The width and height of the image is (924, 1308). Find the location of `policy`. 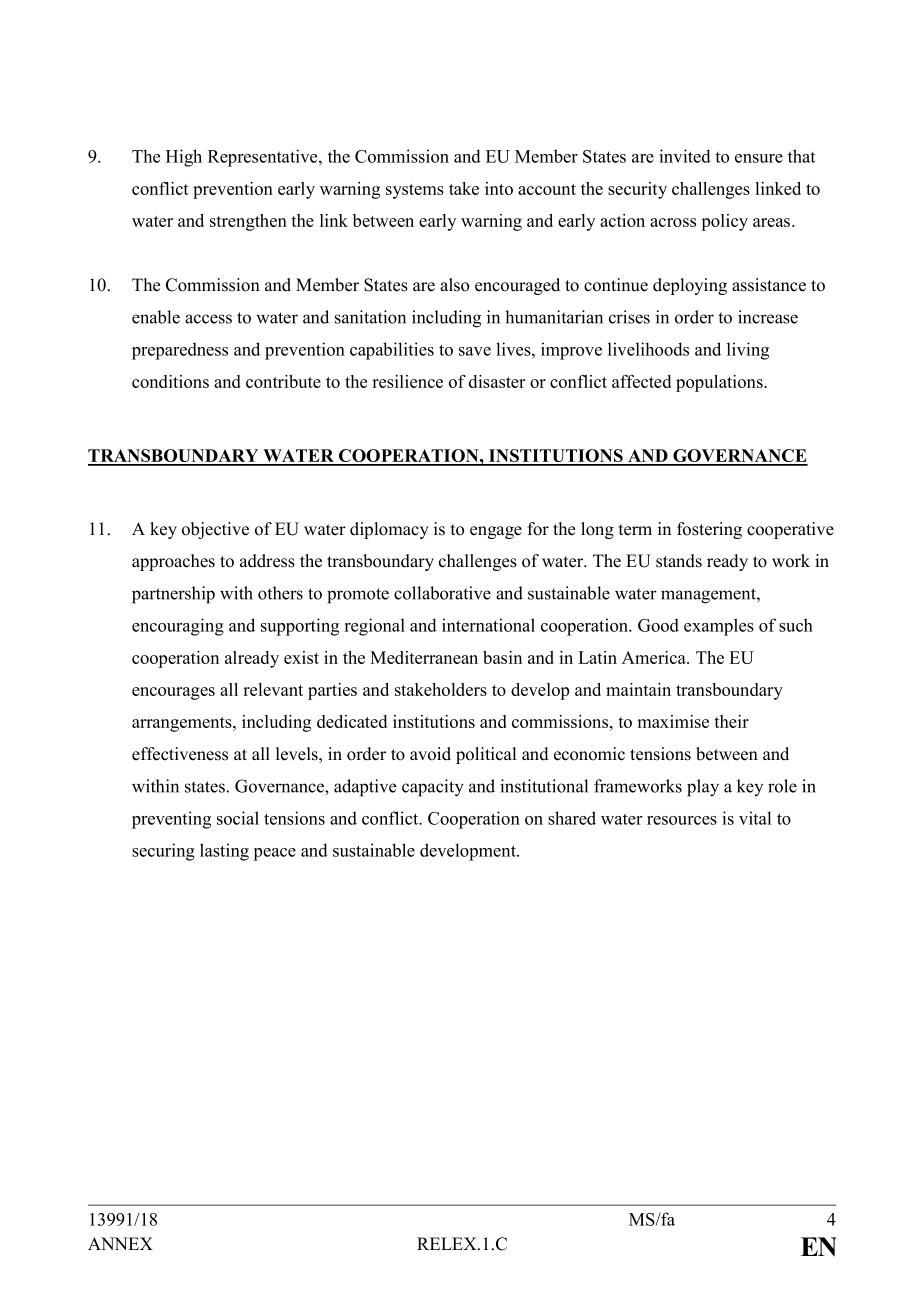

policy is located at coordinates (724, 222).
